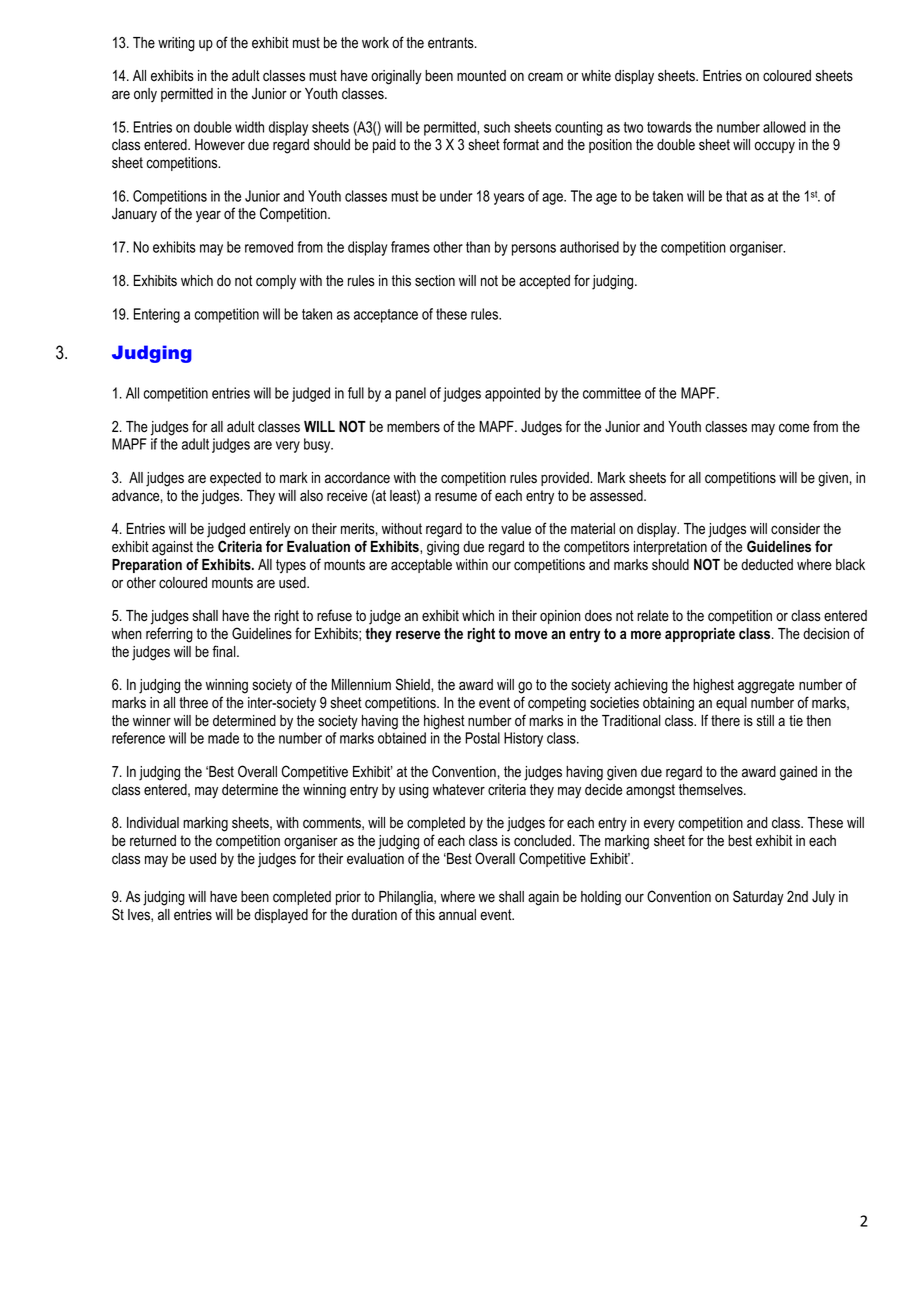  Describe the element at coordinates (276, 282) in the screenshot. I see `comply` at that location.
